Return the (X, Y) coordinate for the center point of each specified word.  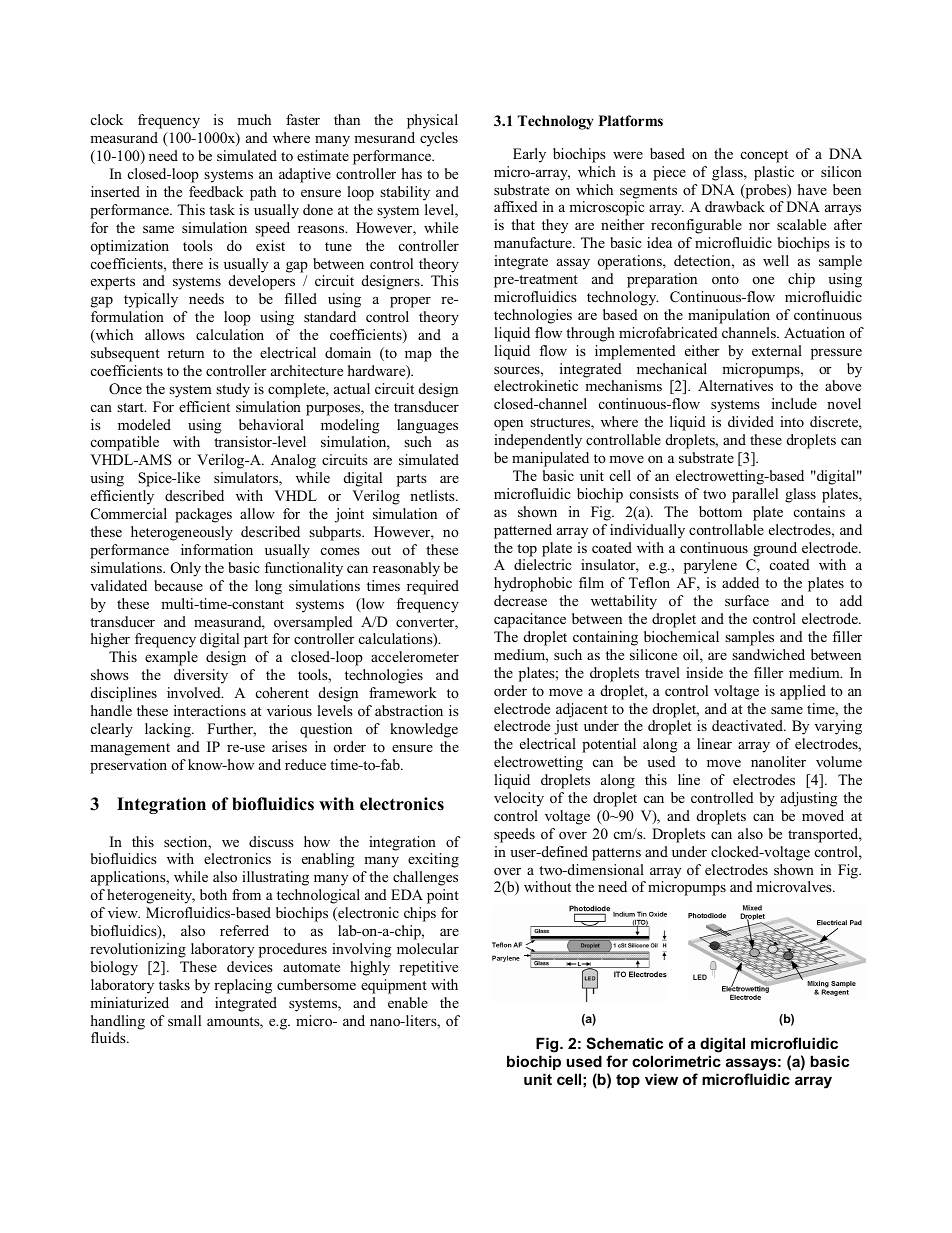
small (184, 1020)
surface (747, 600)
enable (408, 1002)
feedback (216, 191)
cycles (439, 139)
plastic (774, 173)
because (178, 585)
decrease (520, 600)
